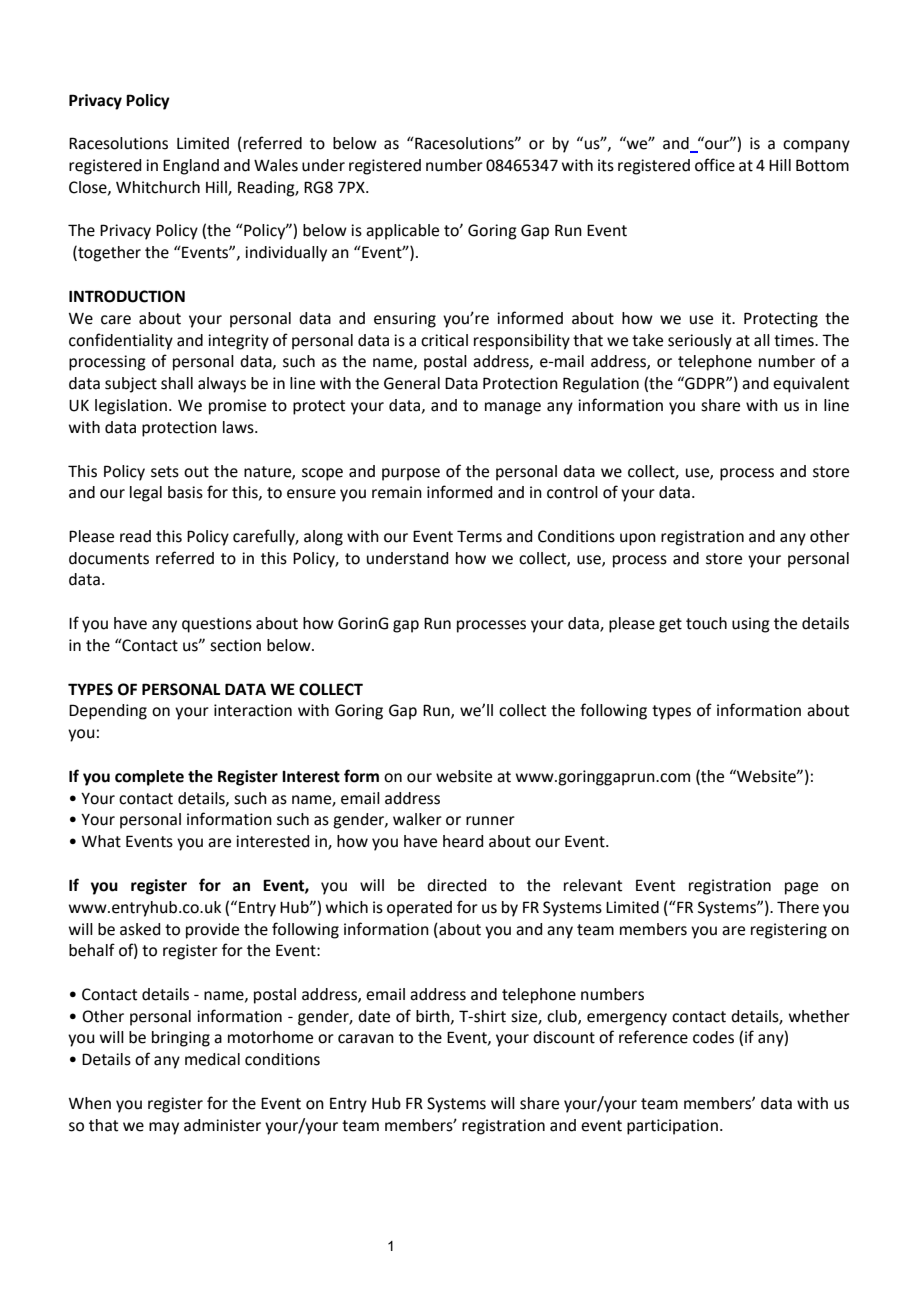  Describe the element at coordinates (638, 539) in the screenshot. I see `upon` at that location.
